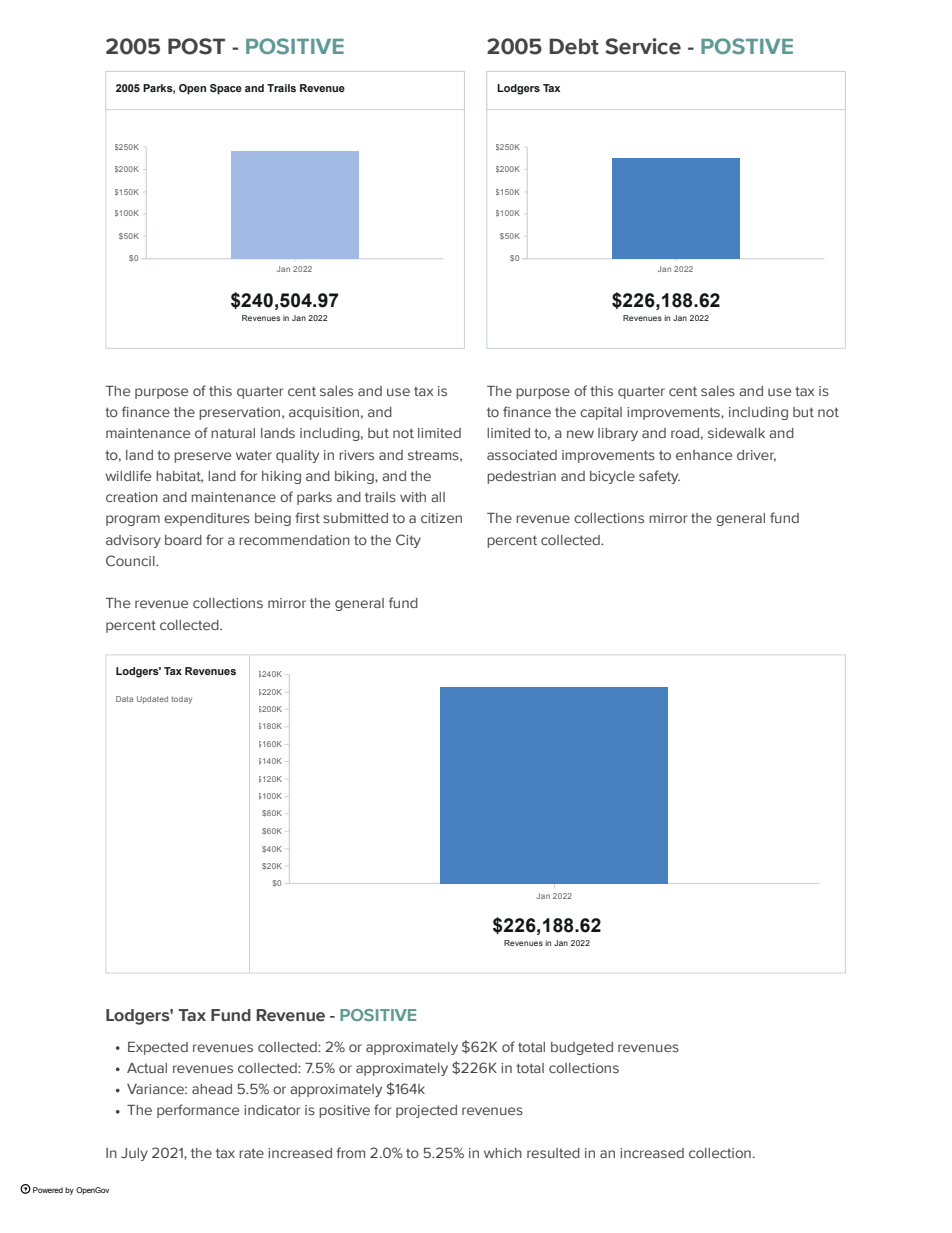 This screenshot has height=1233, width=952. I want to click on resulted, so click(553, 1153).
